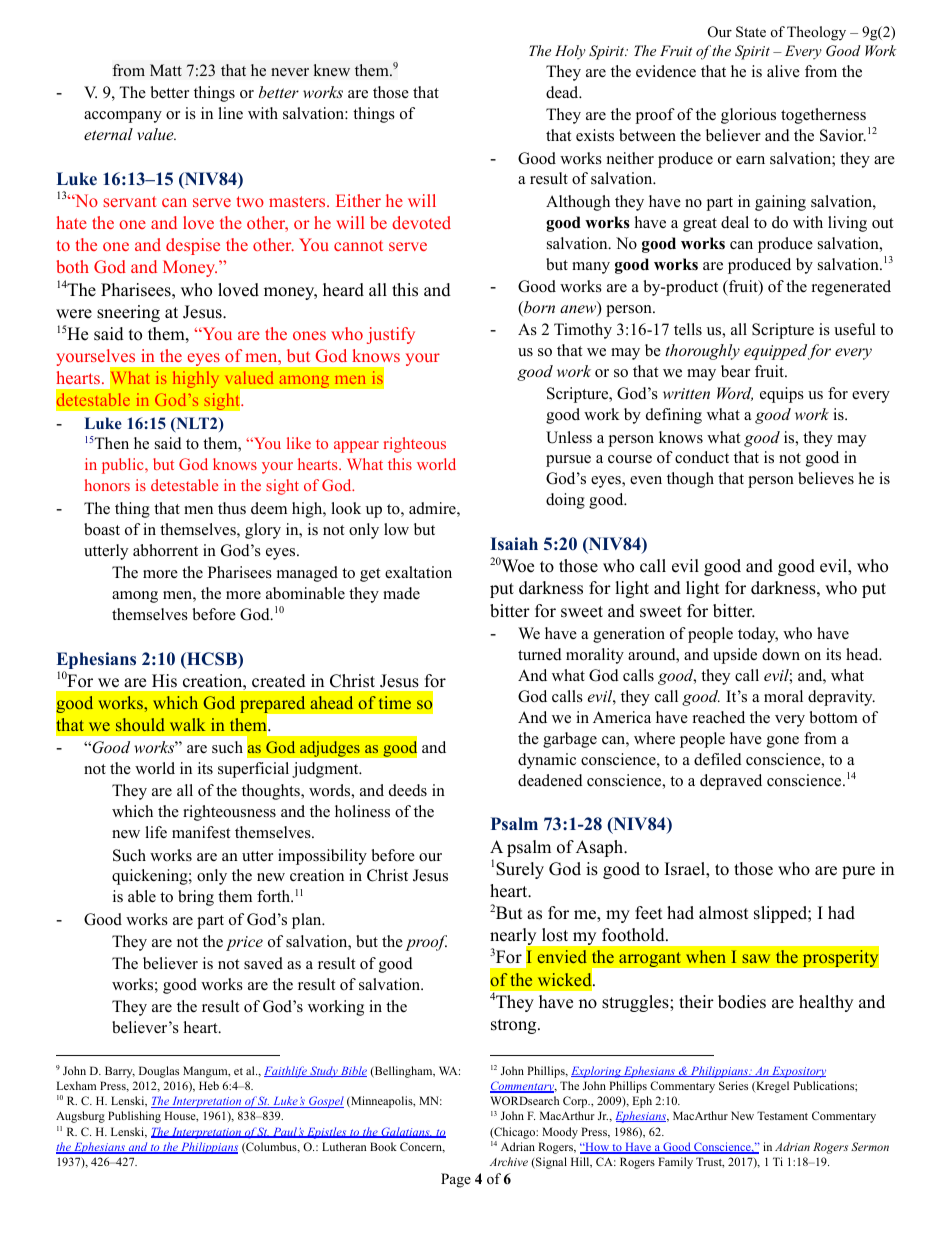  Describe the element at coordinates (570, 52) in the screenshot. I see `Holy` at that location.
